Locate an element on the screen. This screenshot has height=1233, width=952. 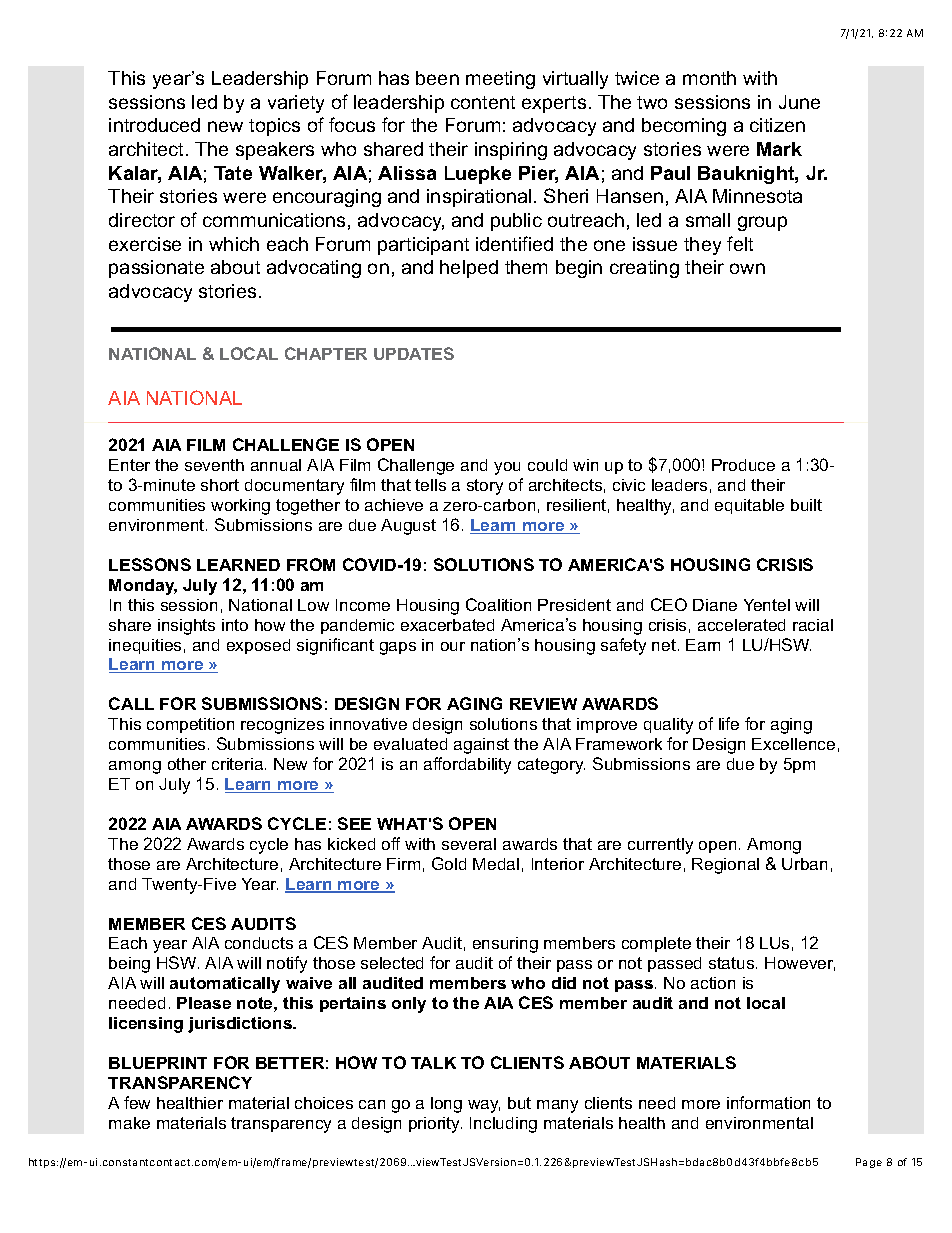
information is located at coordinates (768, 1102).
